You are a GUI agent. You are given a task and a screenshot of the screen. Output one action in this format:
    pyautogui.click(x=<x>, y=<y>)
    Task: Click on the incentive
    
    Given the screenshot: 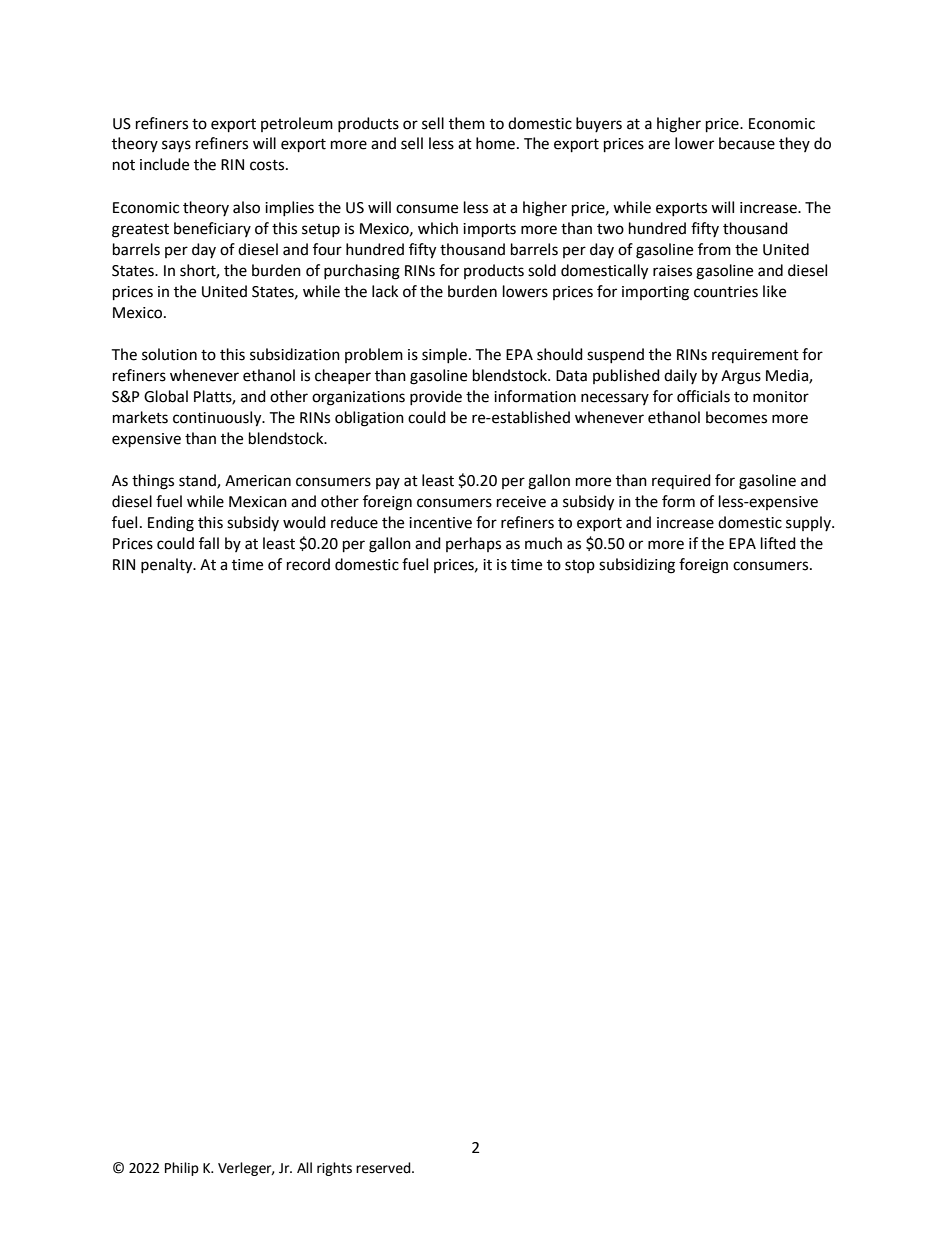 What is the action you would take?
    pyautogui.click(x=440, y=523)
